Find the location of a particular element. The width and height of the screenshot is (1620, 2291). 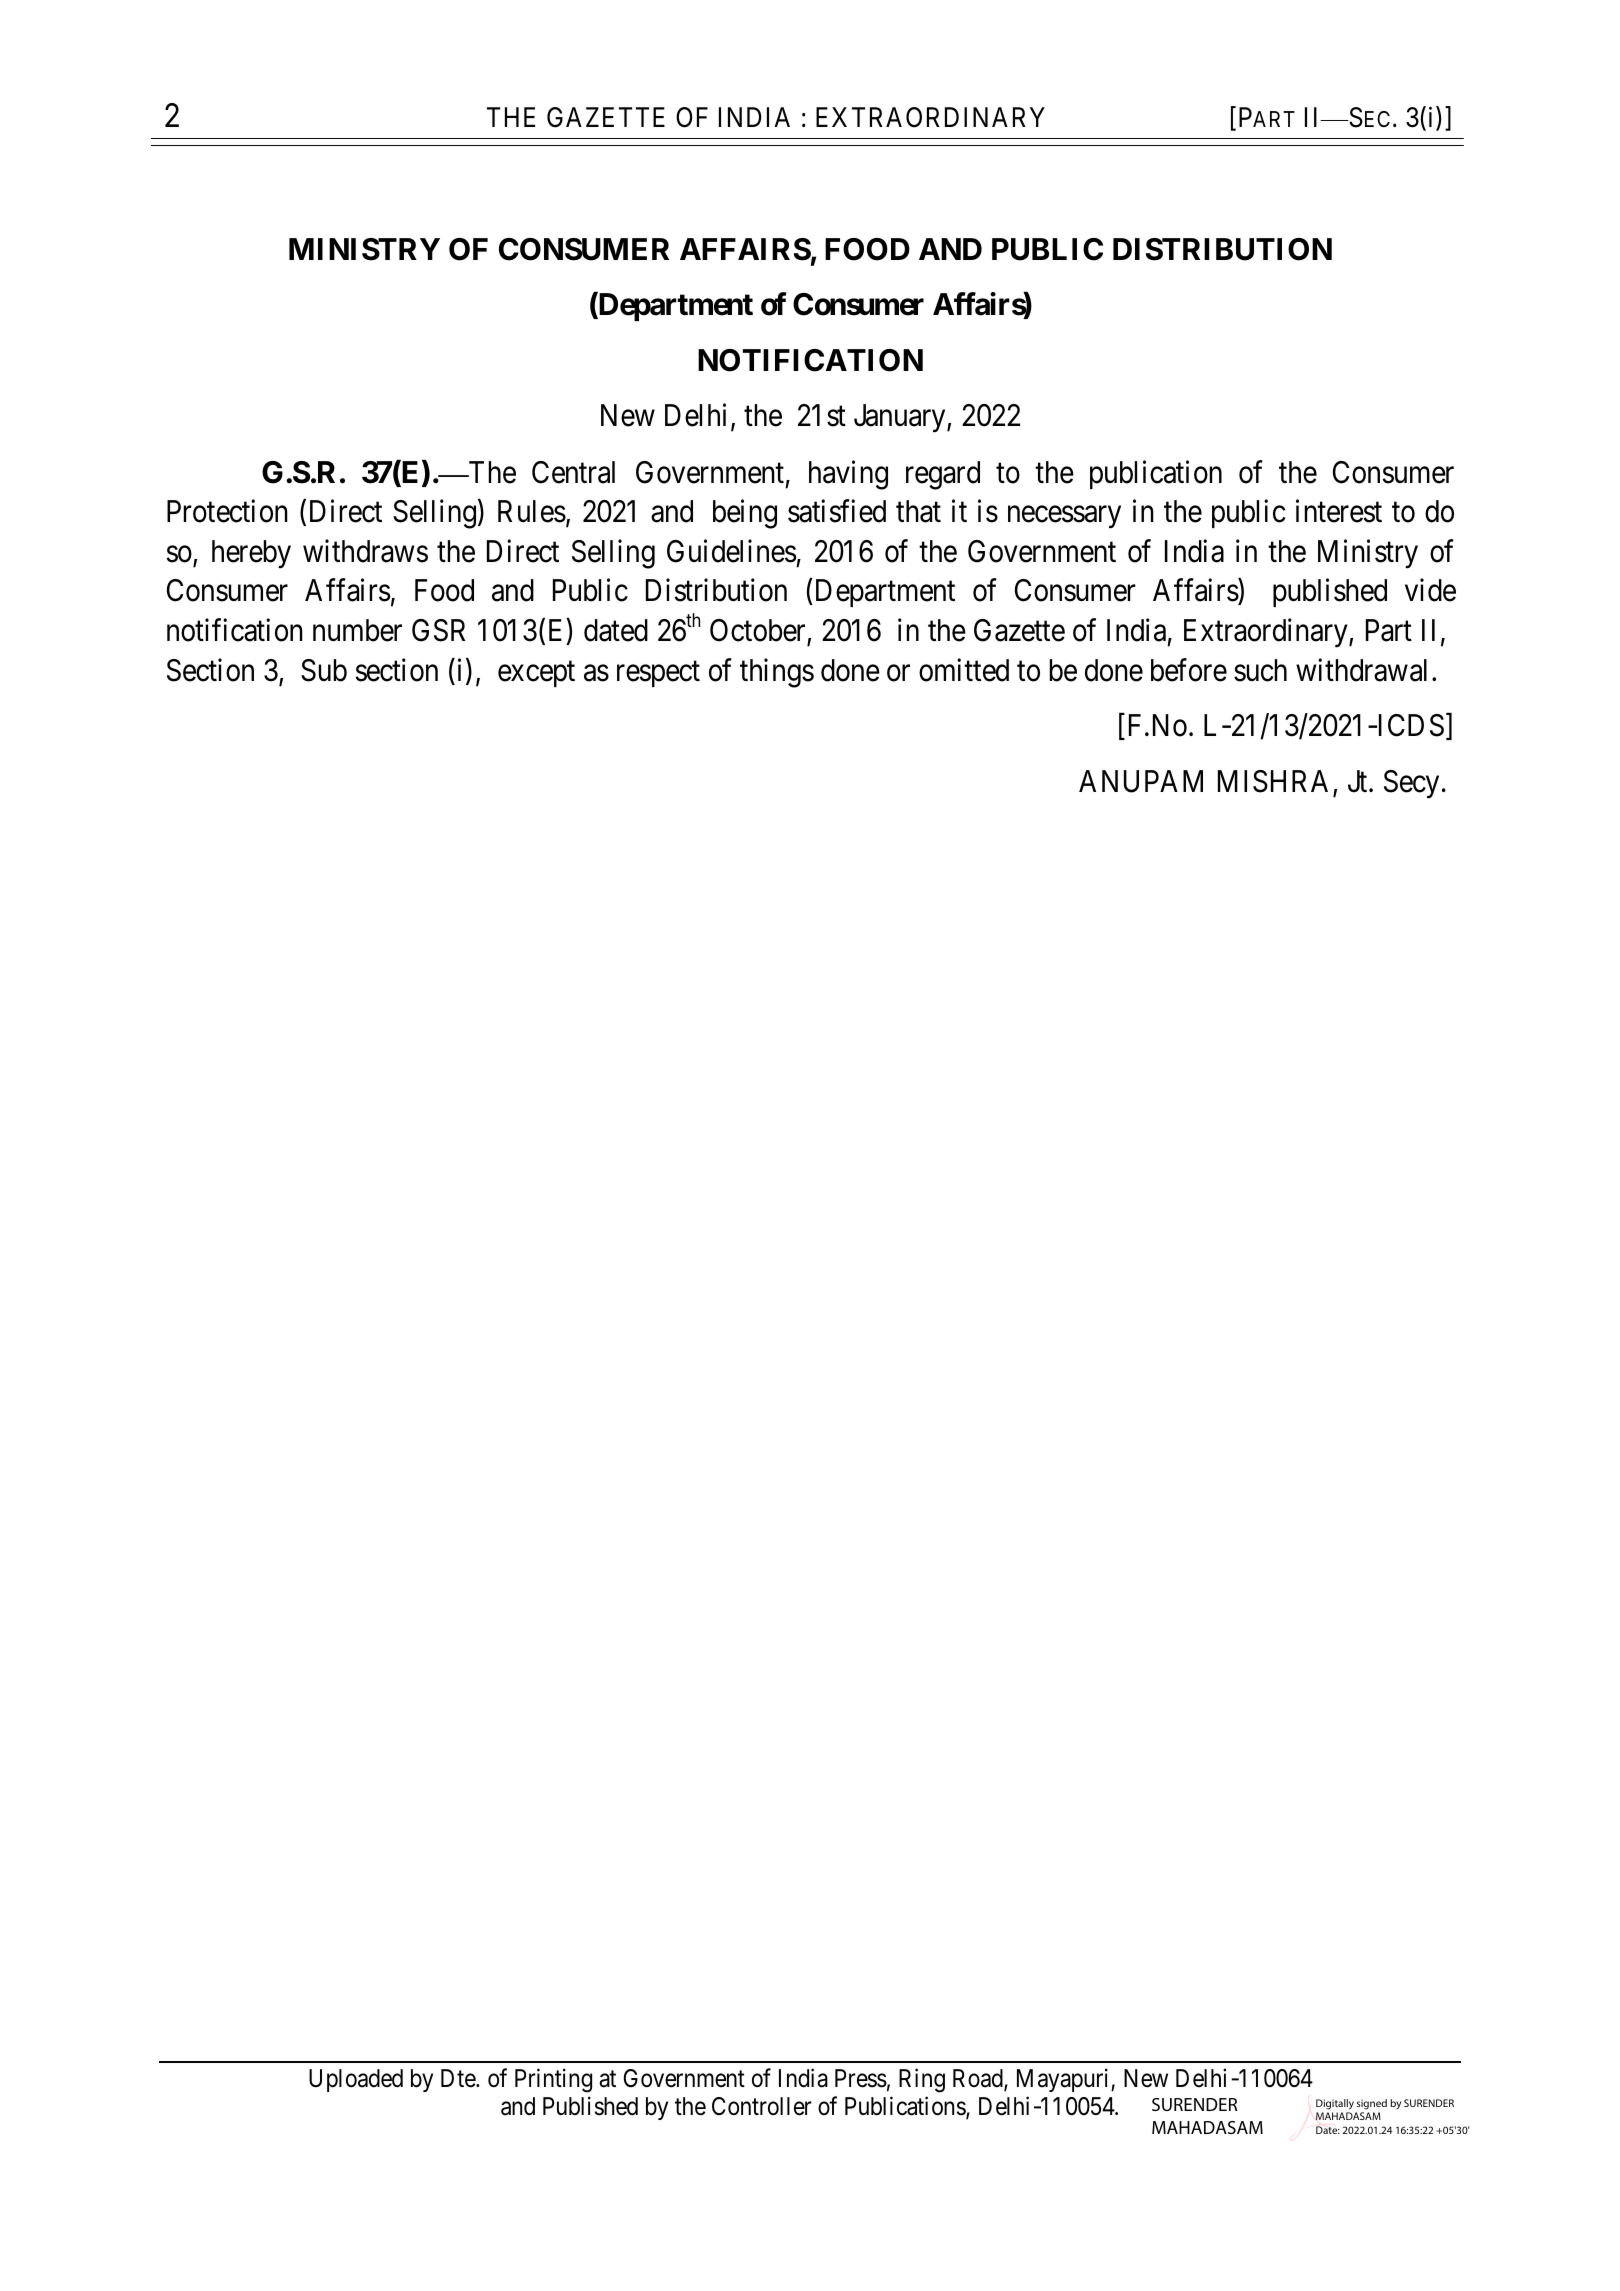

MISHRA is located at coordinates (1276, 783).
